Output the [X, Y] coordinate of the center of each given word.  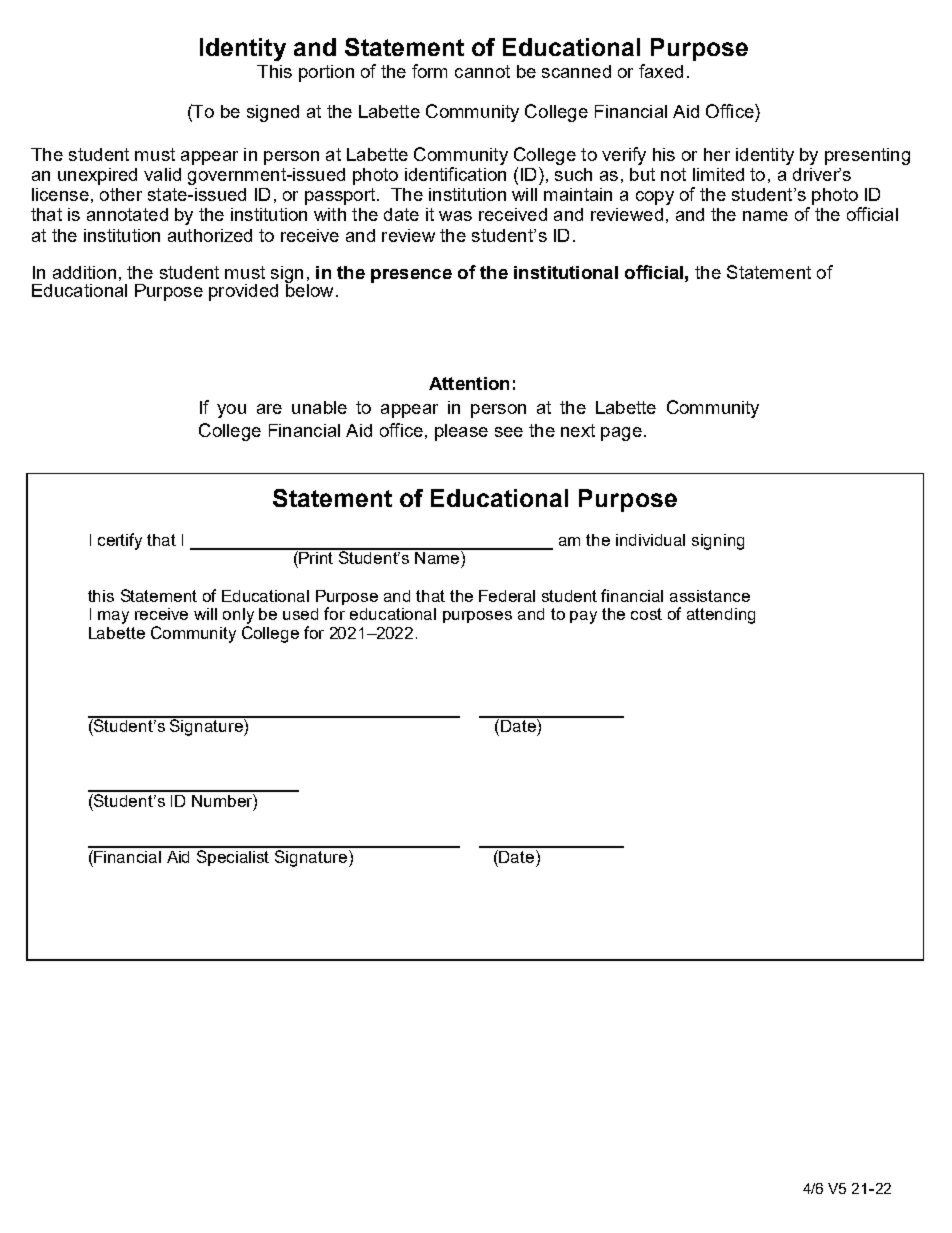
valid [162, 174]
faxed [661, 71]
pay [583, 617]
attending [721, 616]
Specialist [233, 856]
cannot [482, 71]
